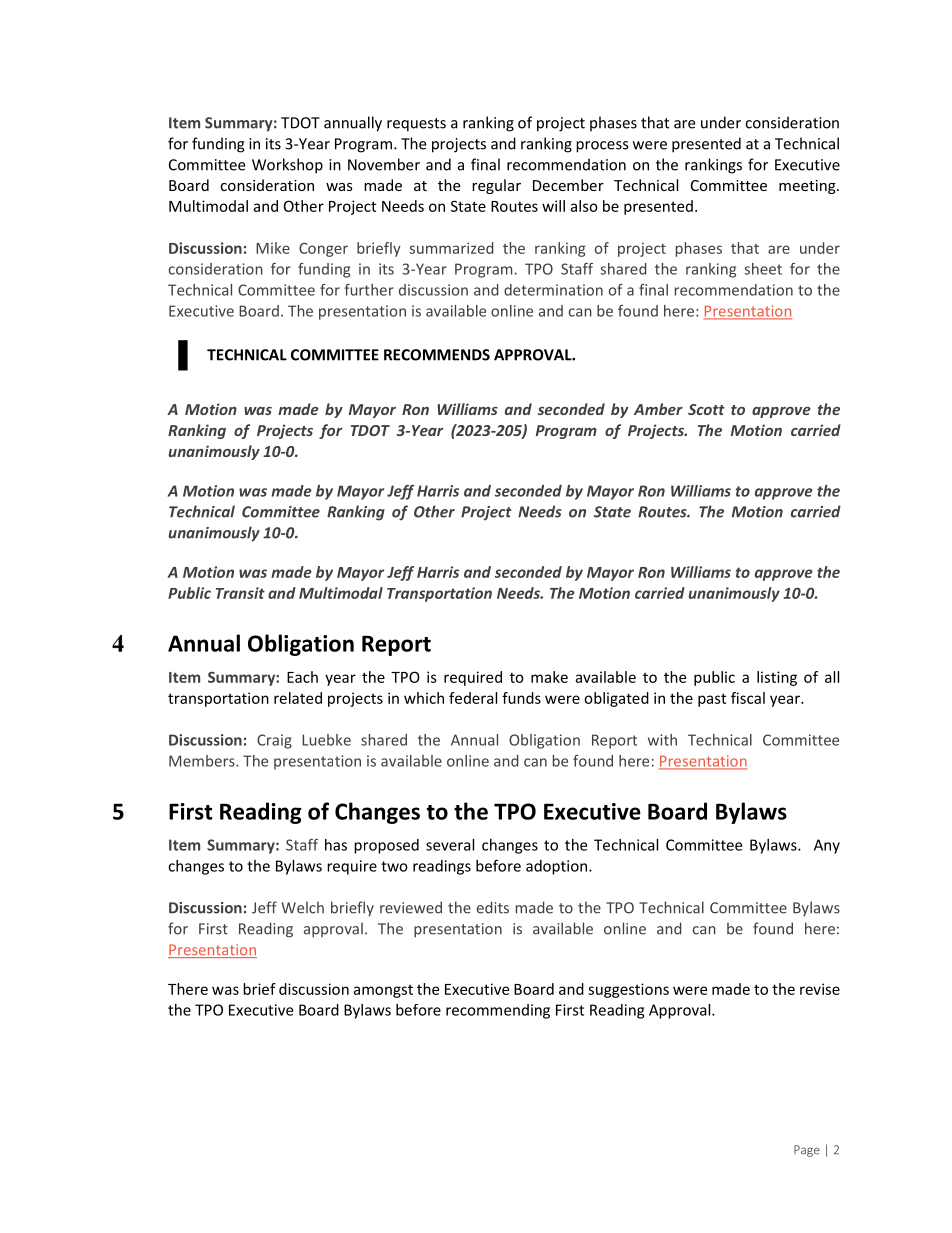 The width and height of the page is (952, 1233). What do you see at coordinates (777, 678) in the page?
I see `listing` at bounding box center [777, 678].
